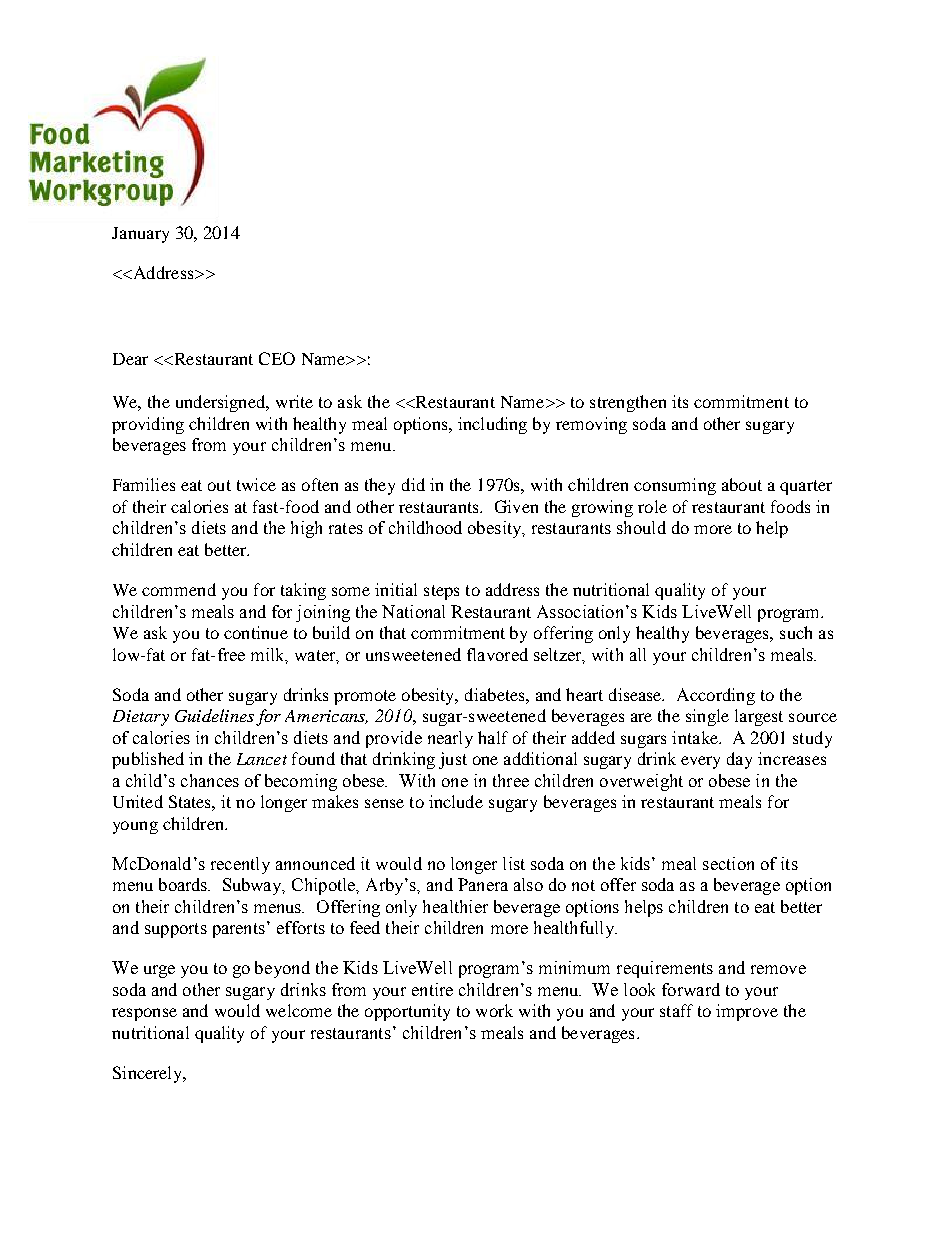  I want to click on twice, so click(256, 484).
